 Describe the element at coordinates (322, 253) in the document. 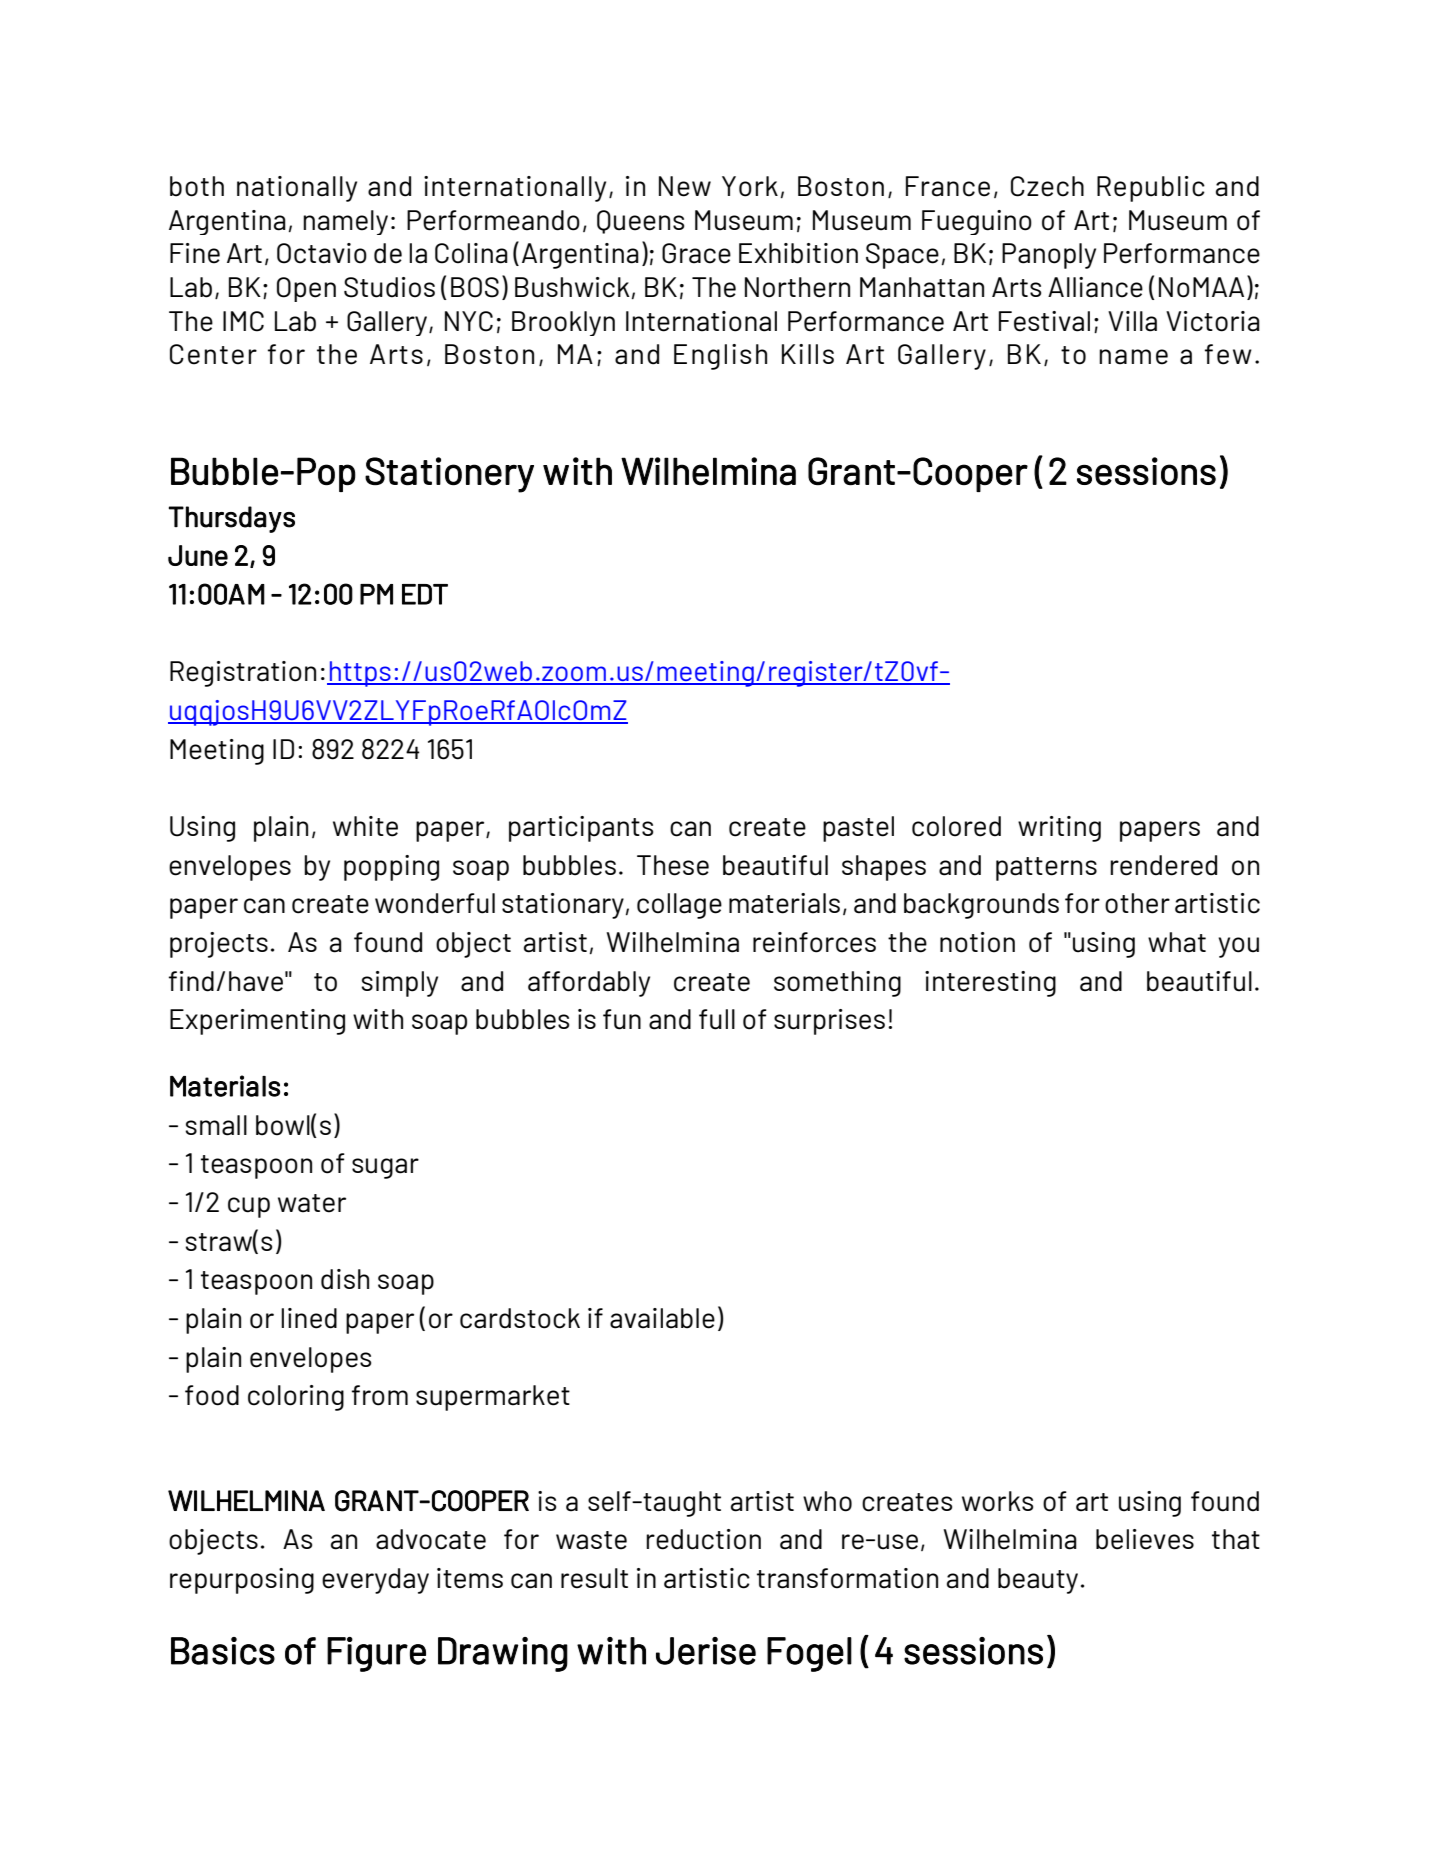

I see `Octavio` at that location.
